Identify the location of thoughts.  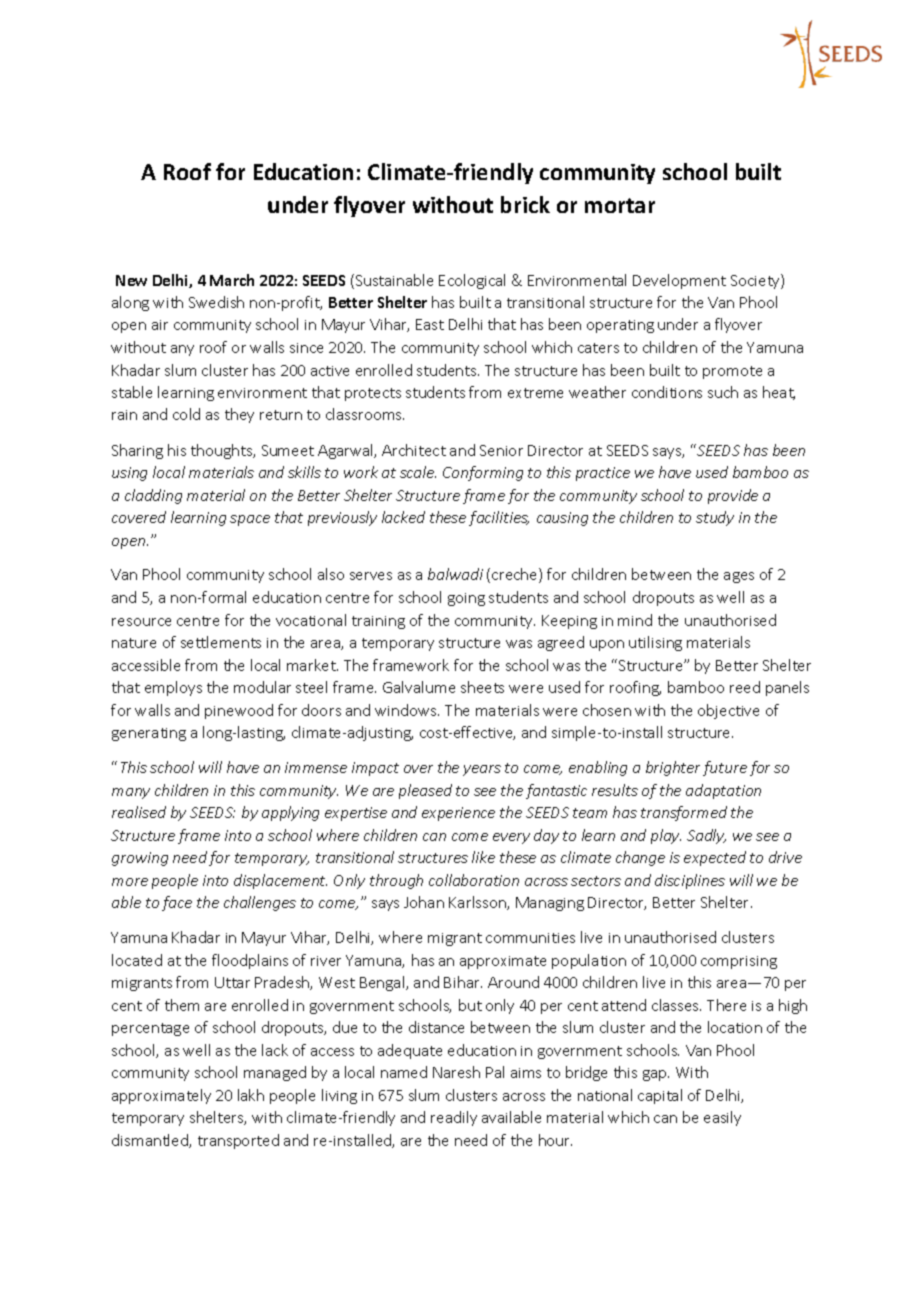
(223, 451).
